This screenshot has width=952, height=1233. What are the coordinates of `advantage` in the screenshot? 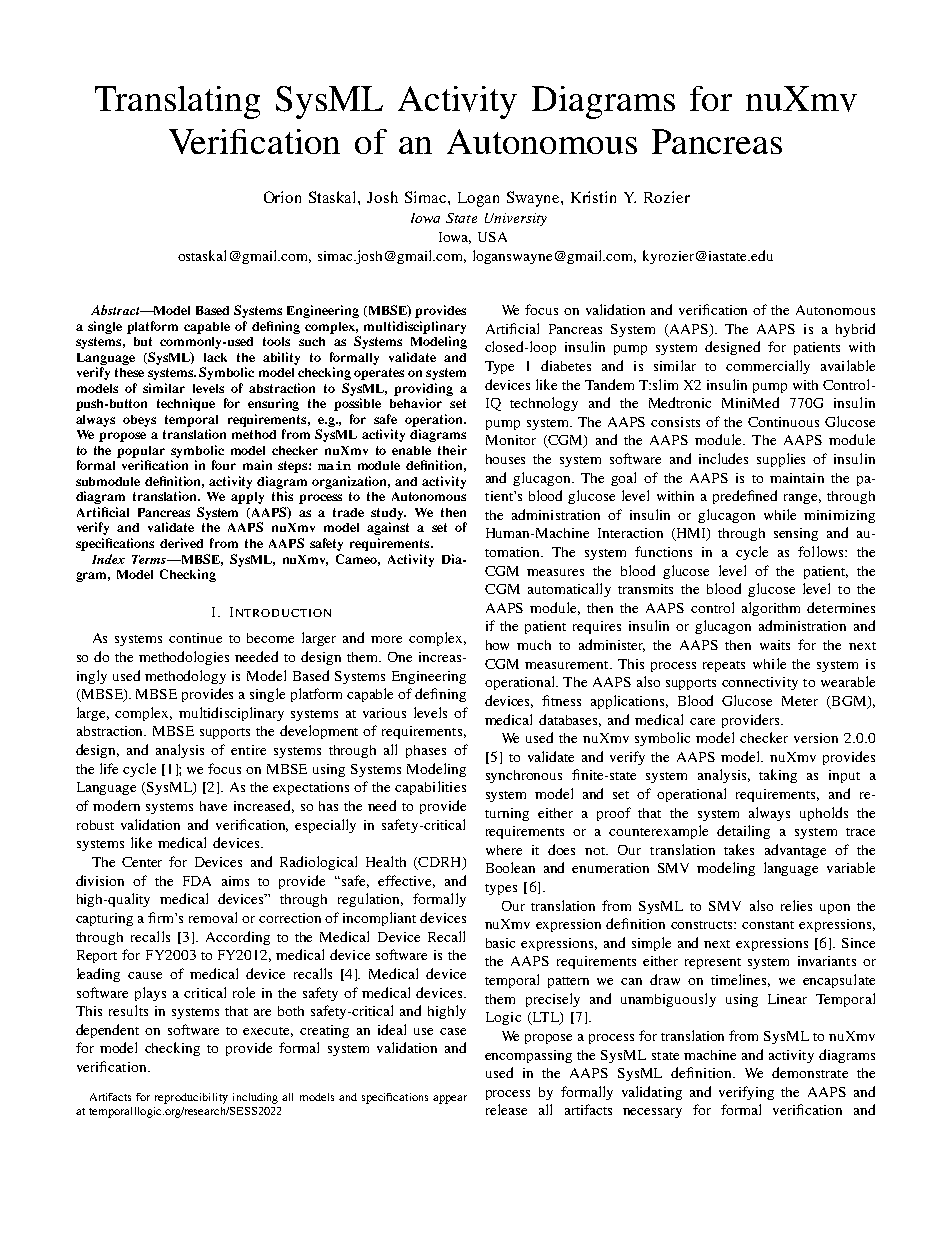 It's located at (795, 851).
